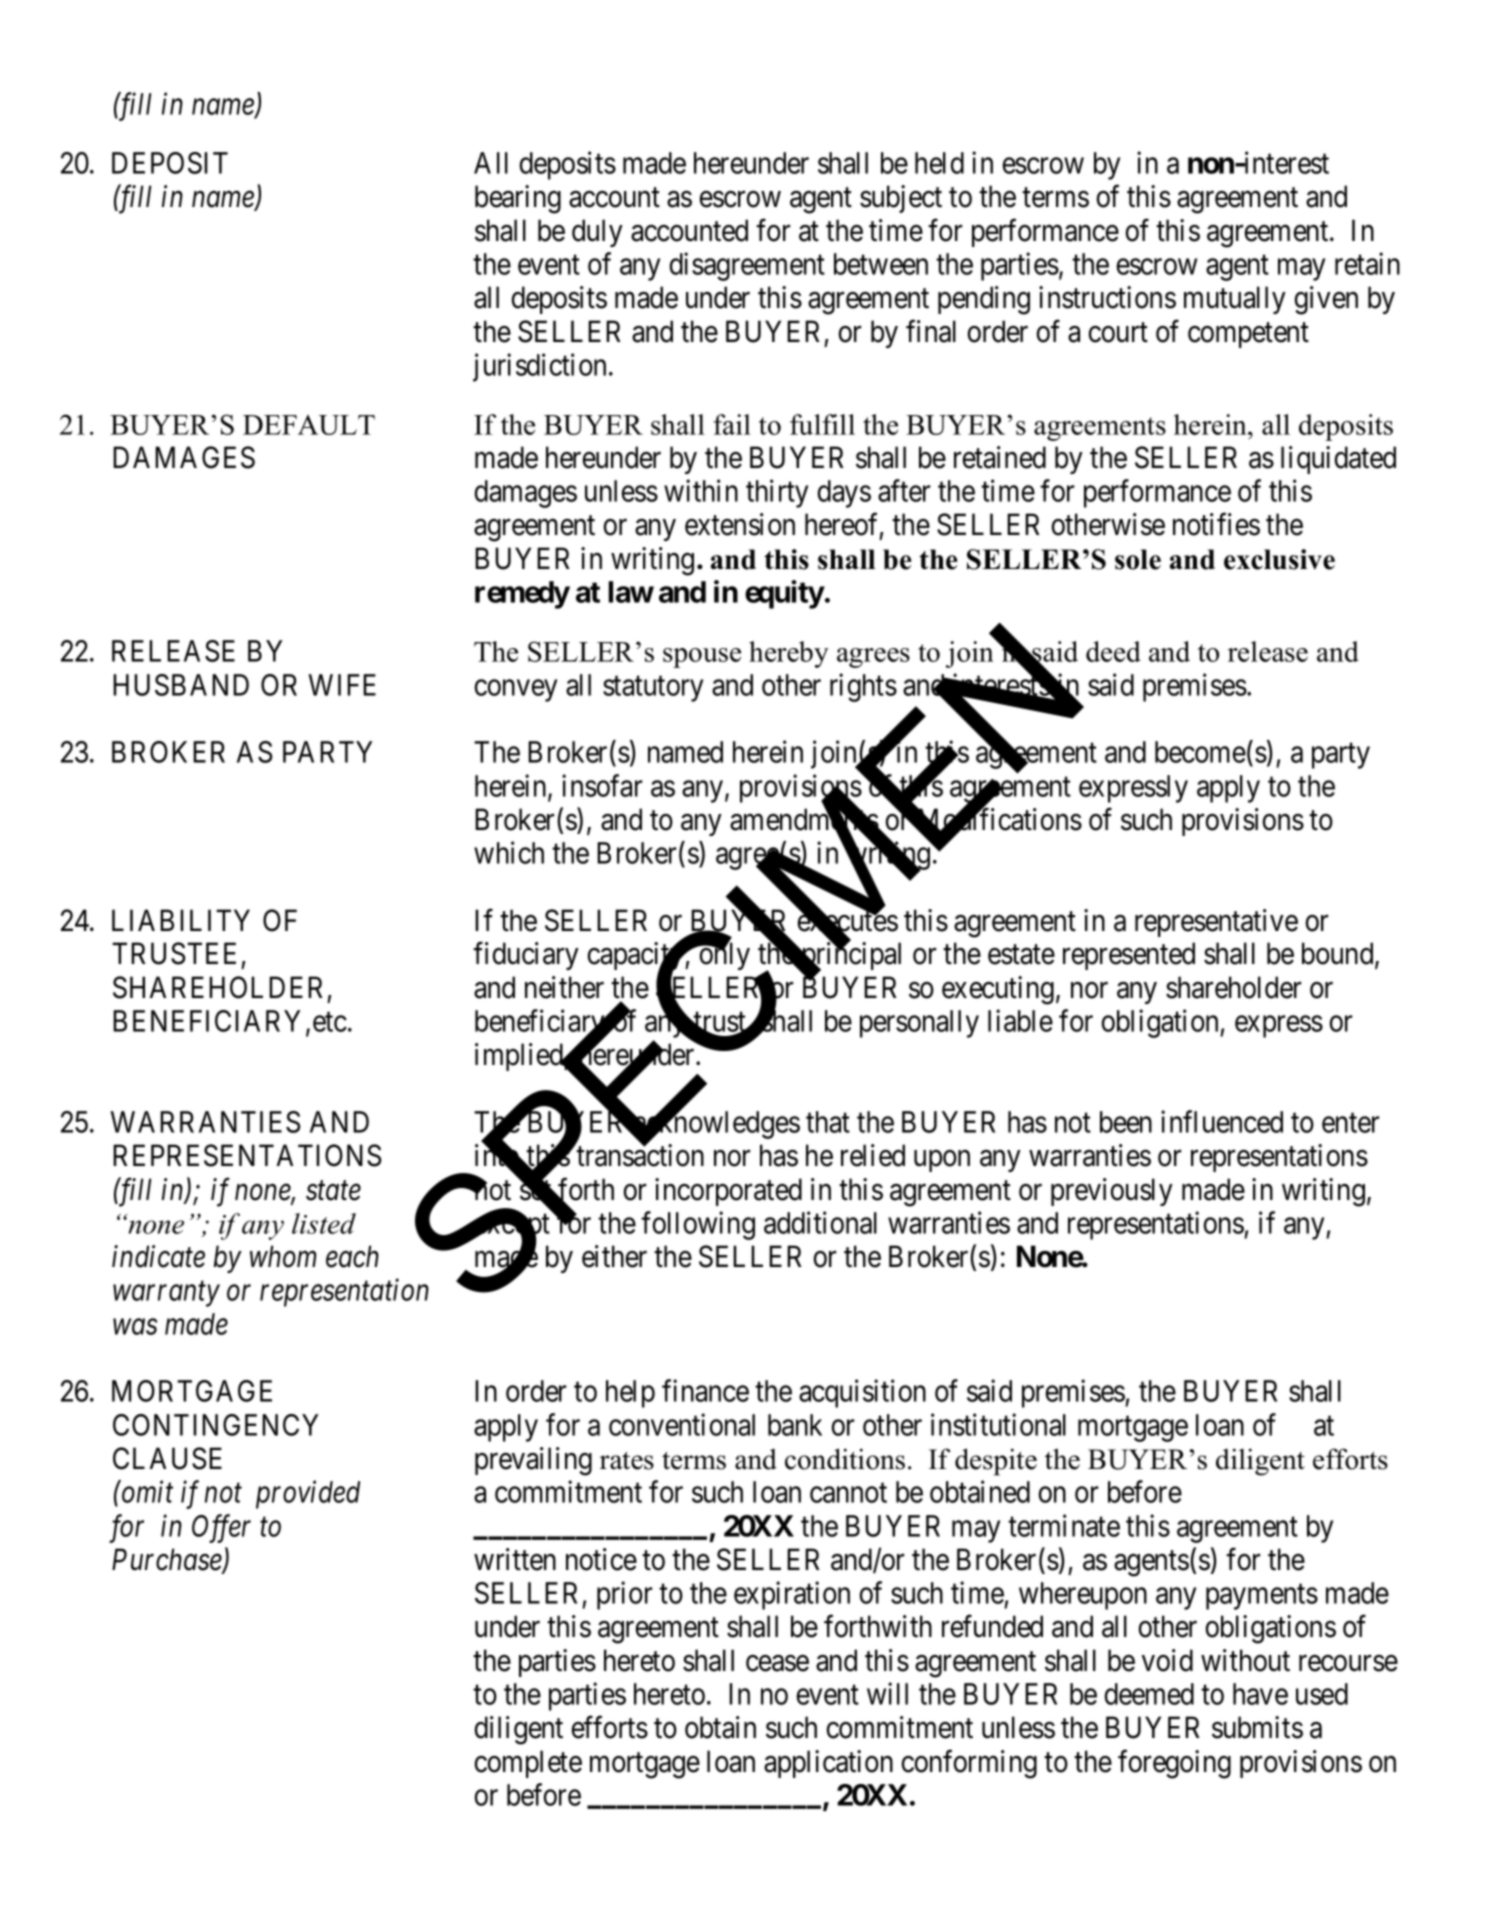 This document has width=1492, height=1931. Describe the element at coordinates (324, 1223) in the document. I see `listed` at that location.
